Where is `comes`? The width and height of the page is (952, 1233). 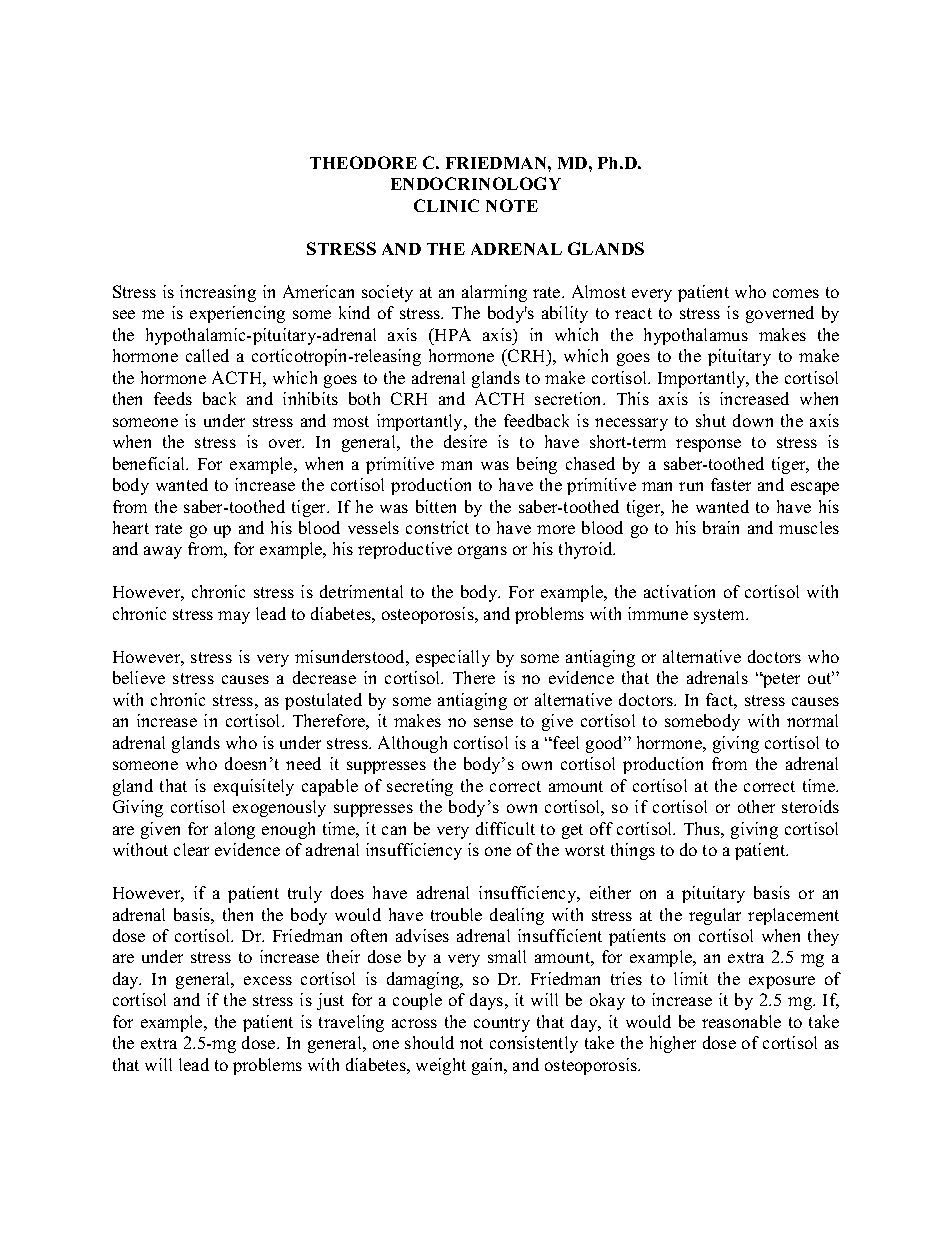
comes is located at coordinates (796, 293).
